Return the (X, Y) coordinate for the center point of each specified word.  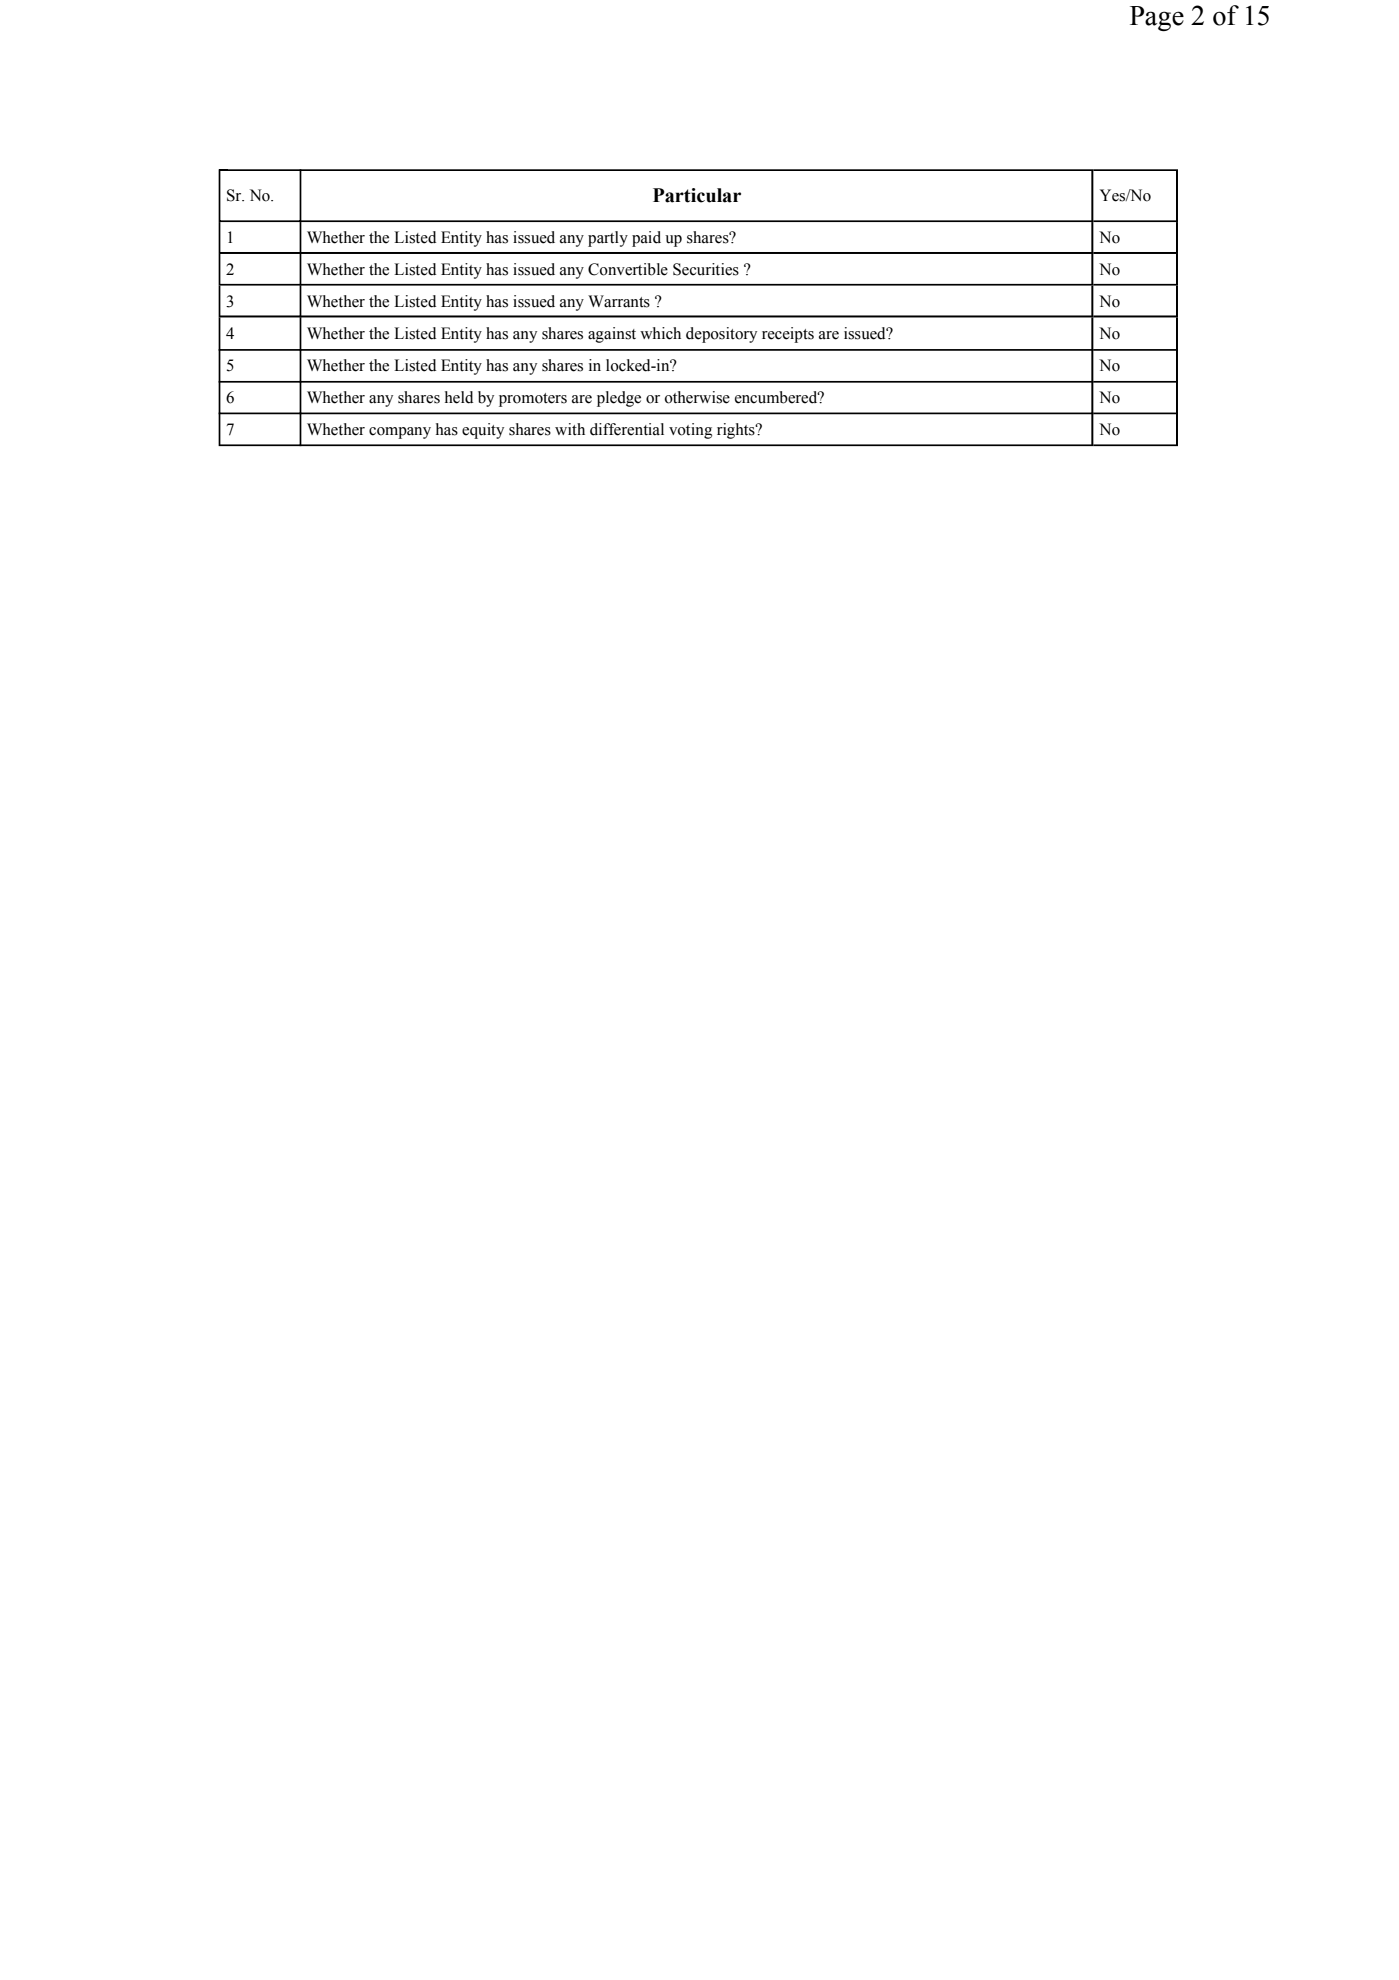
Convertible (628, 269)
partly (608, 239)
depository (721, 335)
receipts (788, 335)
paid (646, 239)
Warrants (619, 301)
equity (483, 431)
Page (1157, 18)
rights (737, 431)
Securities (706, 269)
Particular (697, 195)
